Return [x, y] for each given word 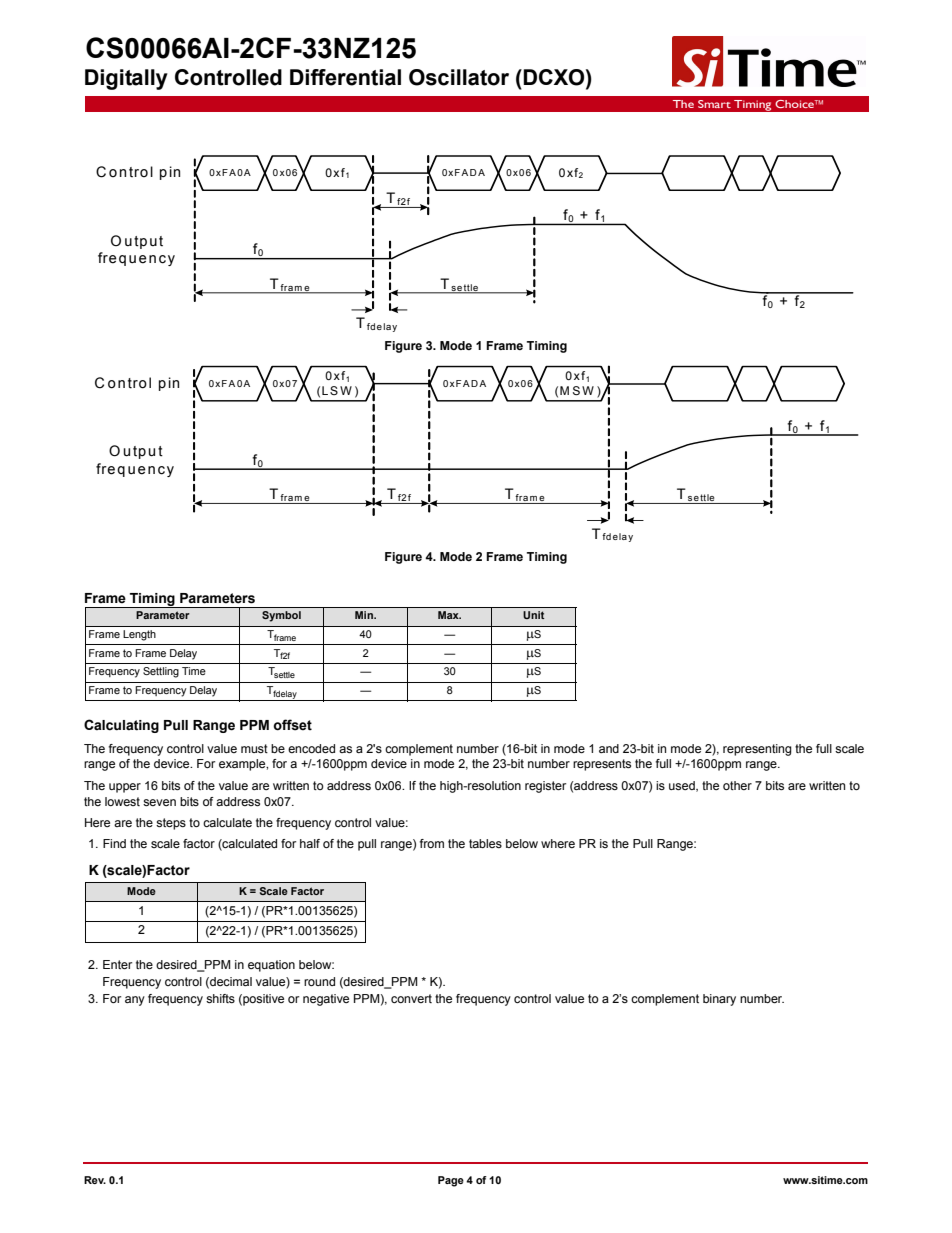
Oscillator [459, 77]
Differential [345, 77]
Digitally [126, 79]
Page [451, 1181]
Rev [95, 1180]
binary [719, 1000]
